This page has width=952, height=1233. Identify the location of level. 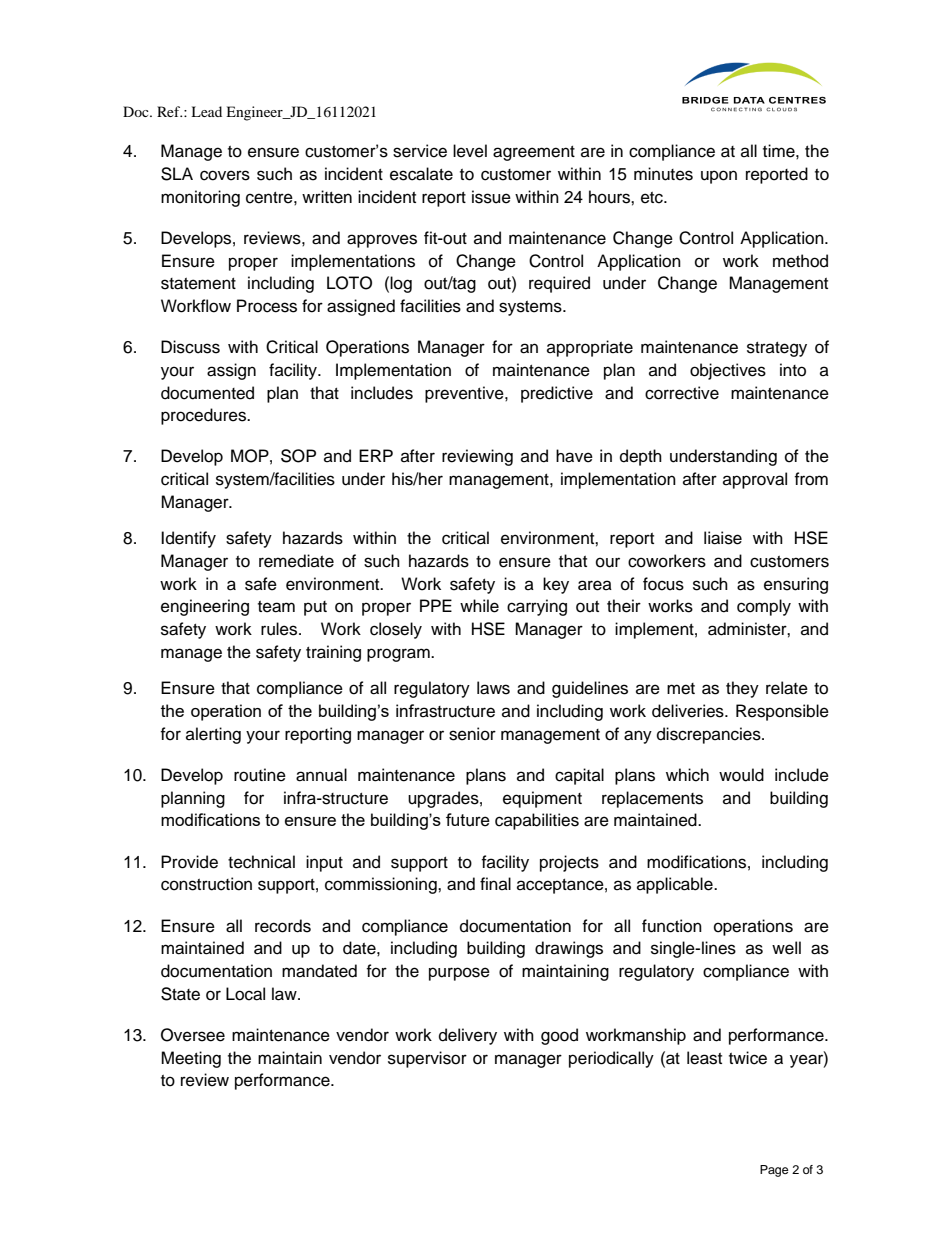
(470, 151).
